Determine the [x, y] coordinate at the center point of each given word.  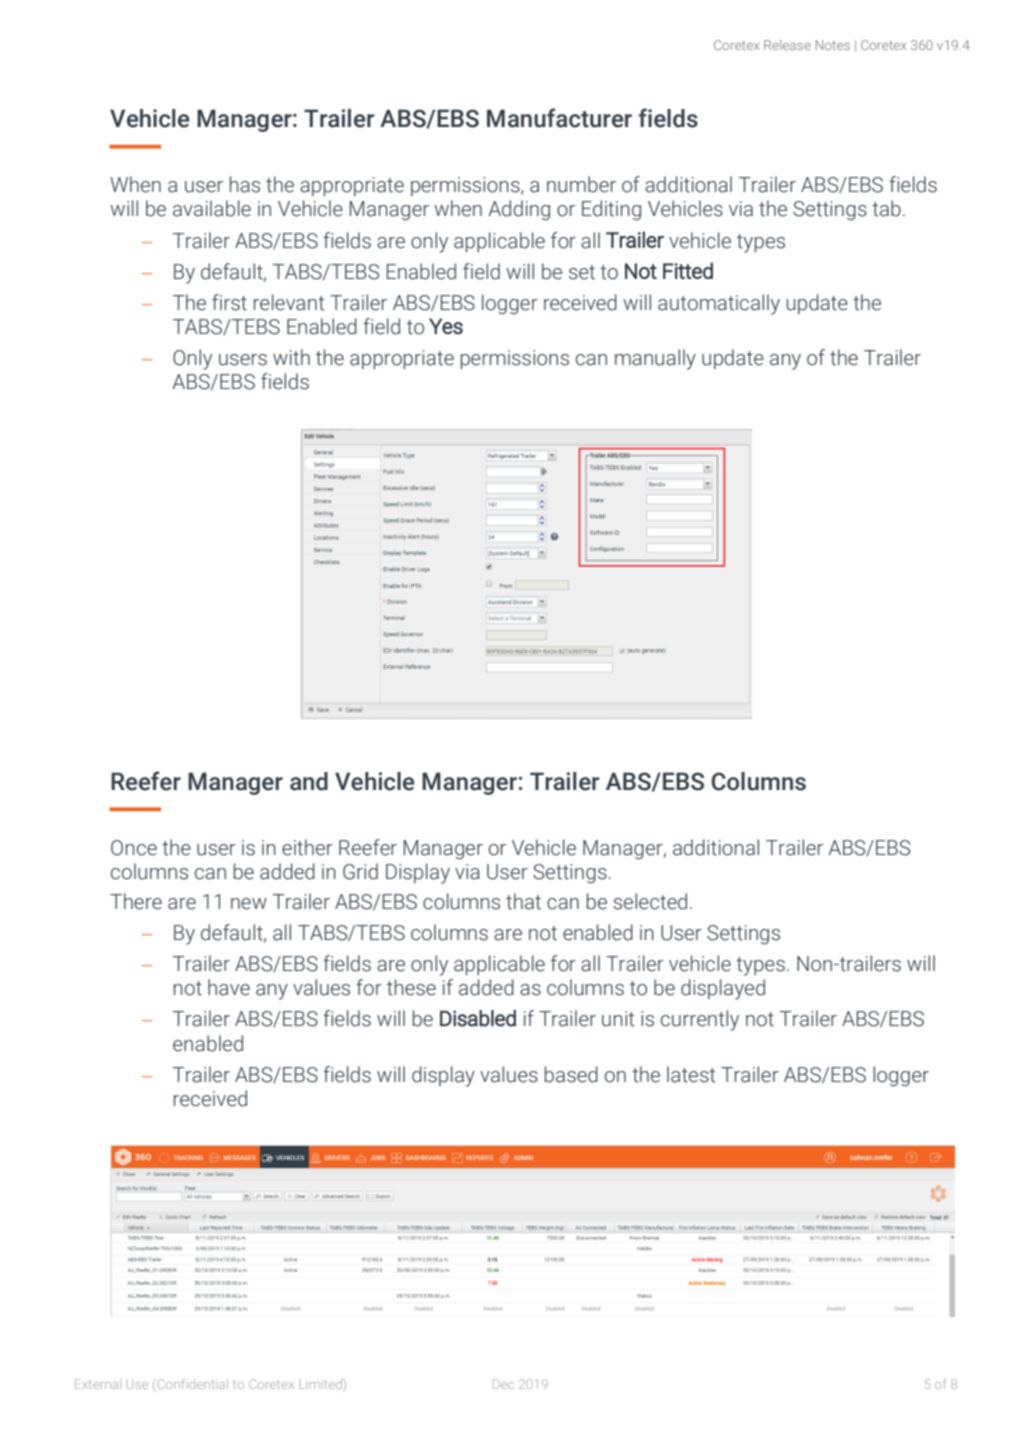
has [245, 184]
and [309, 781]
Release [787, 45]
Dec [503, 1384]
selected [650, 901]
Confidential [193, 1384]
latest [691, 1074]
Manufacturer [559, 118]
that [523, 901]
